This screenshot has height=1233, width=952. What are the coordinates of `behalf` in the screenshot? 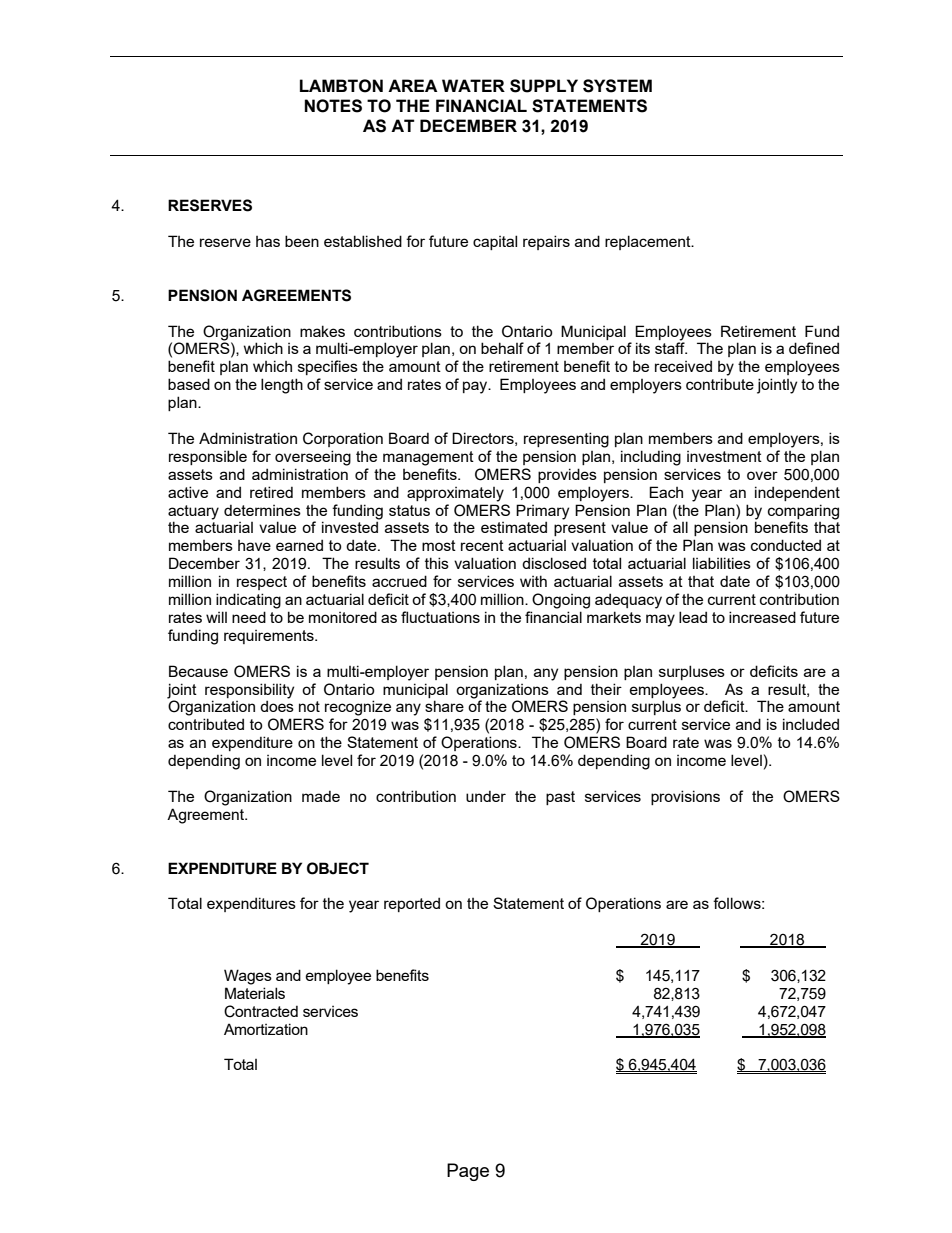 It's located at (502, 348).
